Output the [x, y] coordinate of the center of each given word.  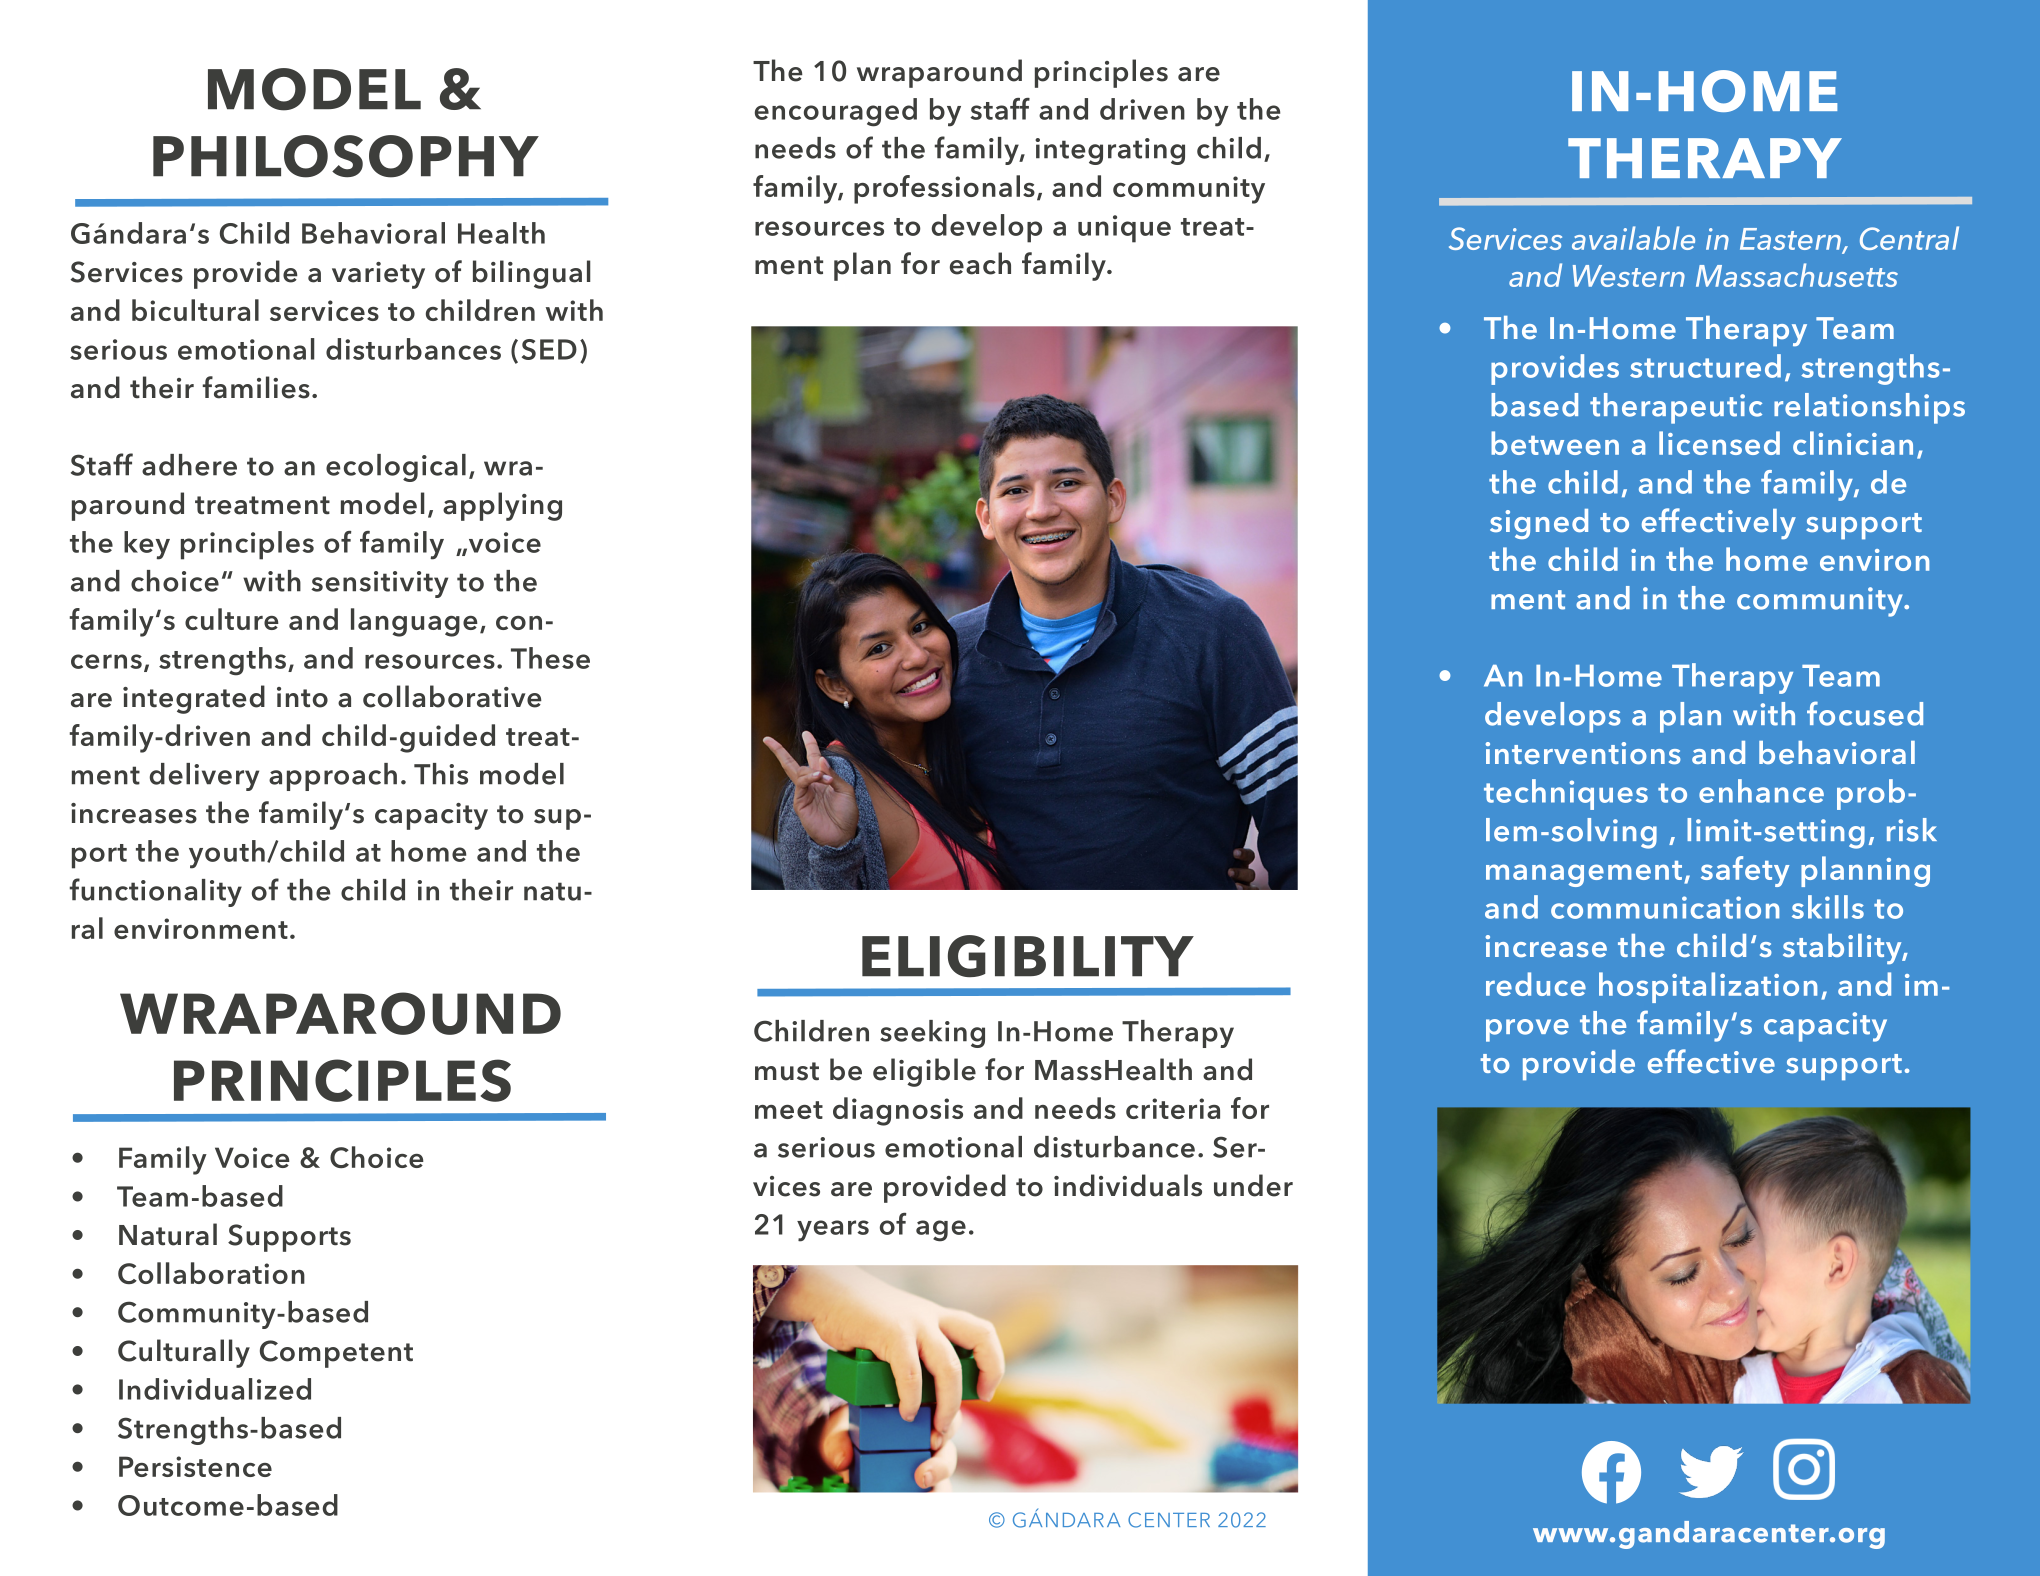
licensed [1719, 443]
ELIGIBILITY [1028, 956]
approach [333, 777]
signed [1539, 524]
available [1633, 238]
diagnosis [898, 1111]
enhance [1761, 791]
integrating [1110, 151]
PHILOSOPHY [346, 156]
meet [789, 1110]
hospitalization [1708, 987]
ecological [396, 468]
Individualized [215, 1389]
